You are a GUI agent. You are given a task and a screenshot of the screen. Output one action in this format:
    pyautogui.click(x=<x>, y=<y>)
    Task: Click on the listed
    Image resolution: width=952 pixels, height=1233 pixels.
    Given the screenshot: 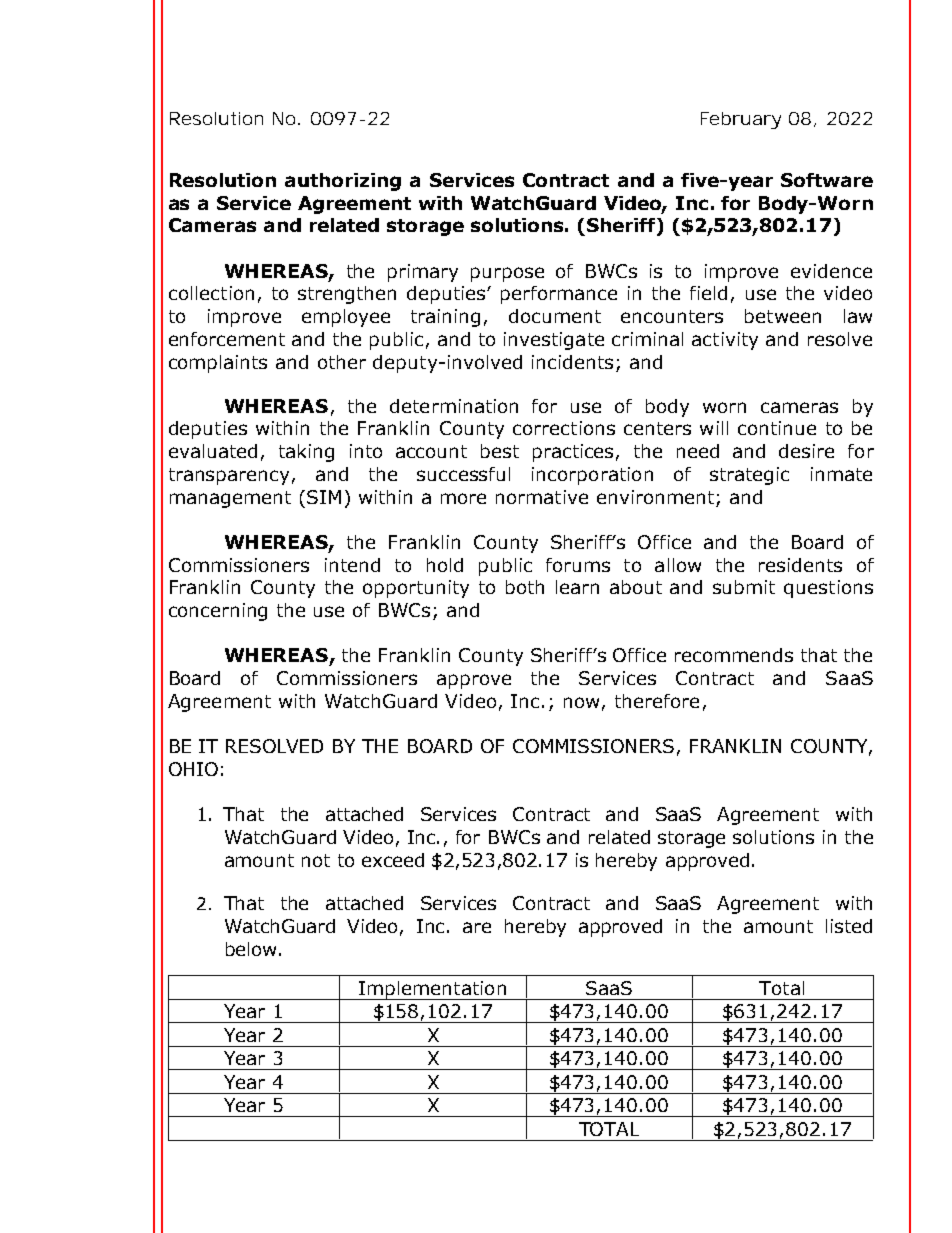 What is the action you would take?
    pyautogui.click(x=849, y=926)
